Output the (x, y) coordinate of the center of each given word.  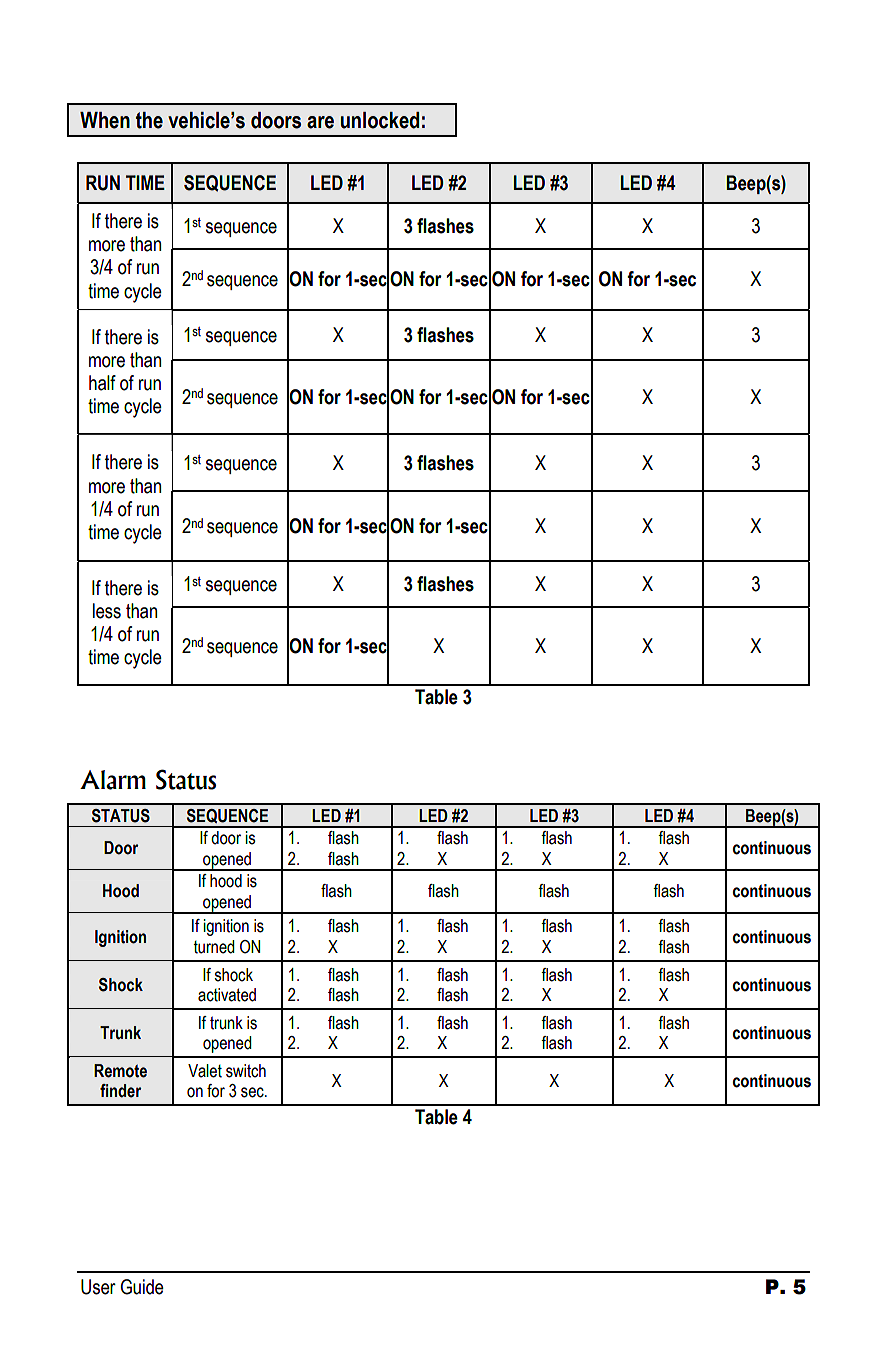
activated (227, 995)
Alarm (113, 780)
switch (246, 1071)
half (102, 383)
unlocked (380, 120)
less (107, 611)
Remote (120, 1071)
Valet (205, 1071)
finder (120, 1091)
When (105, 120)
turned (214, 947)
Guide (142, 1287)
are (320, 122)
